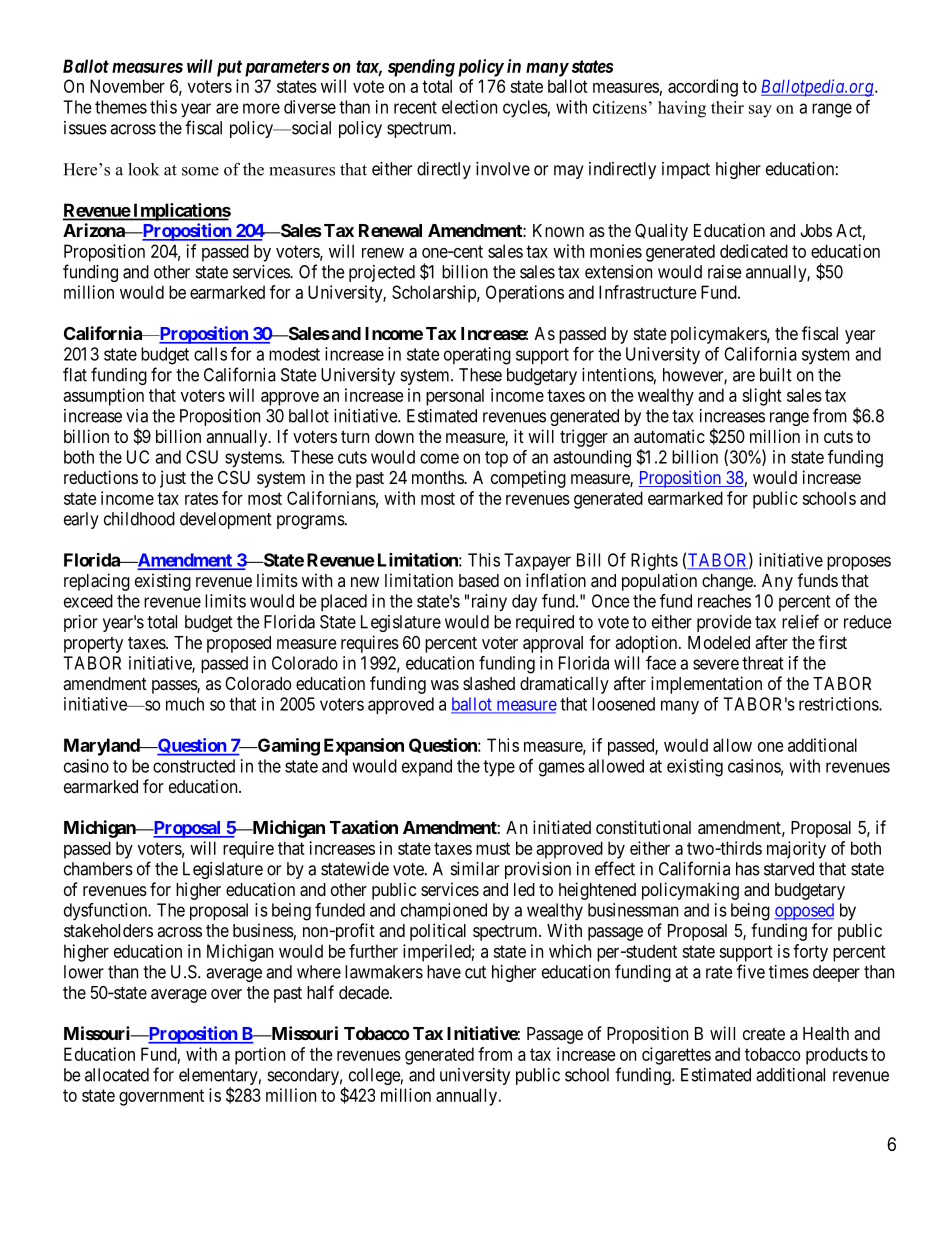 Image resolution: width=952 pixels, height=1233 pixels. What do you see at coordinates (760, 111) in the page?
I see `say` at bounding box center [760, 111].
